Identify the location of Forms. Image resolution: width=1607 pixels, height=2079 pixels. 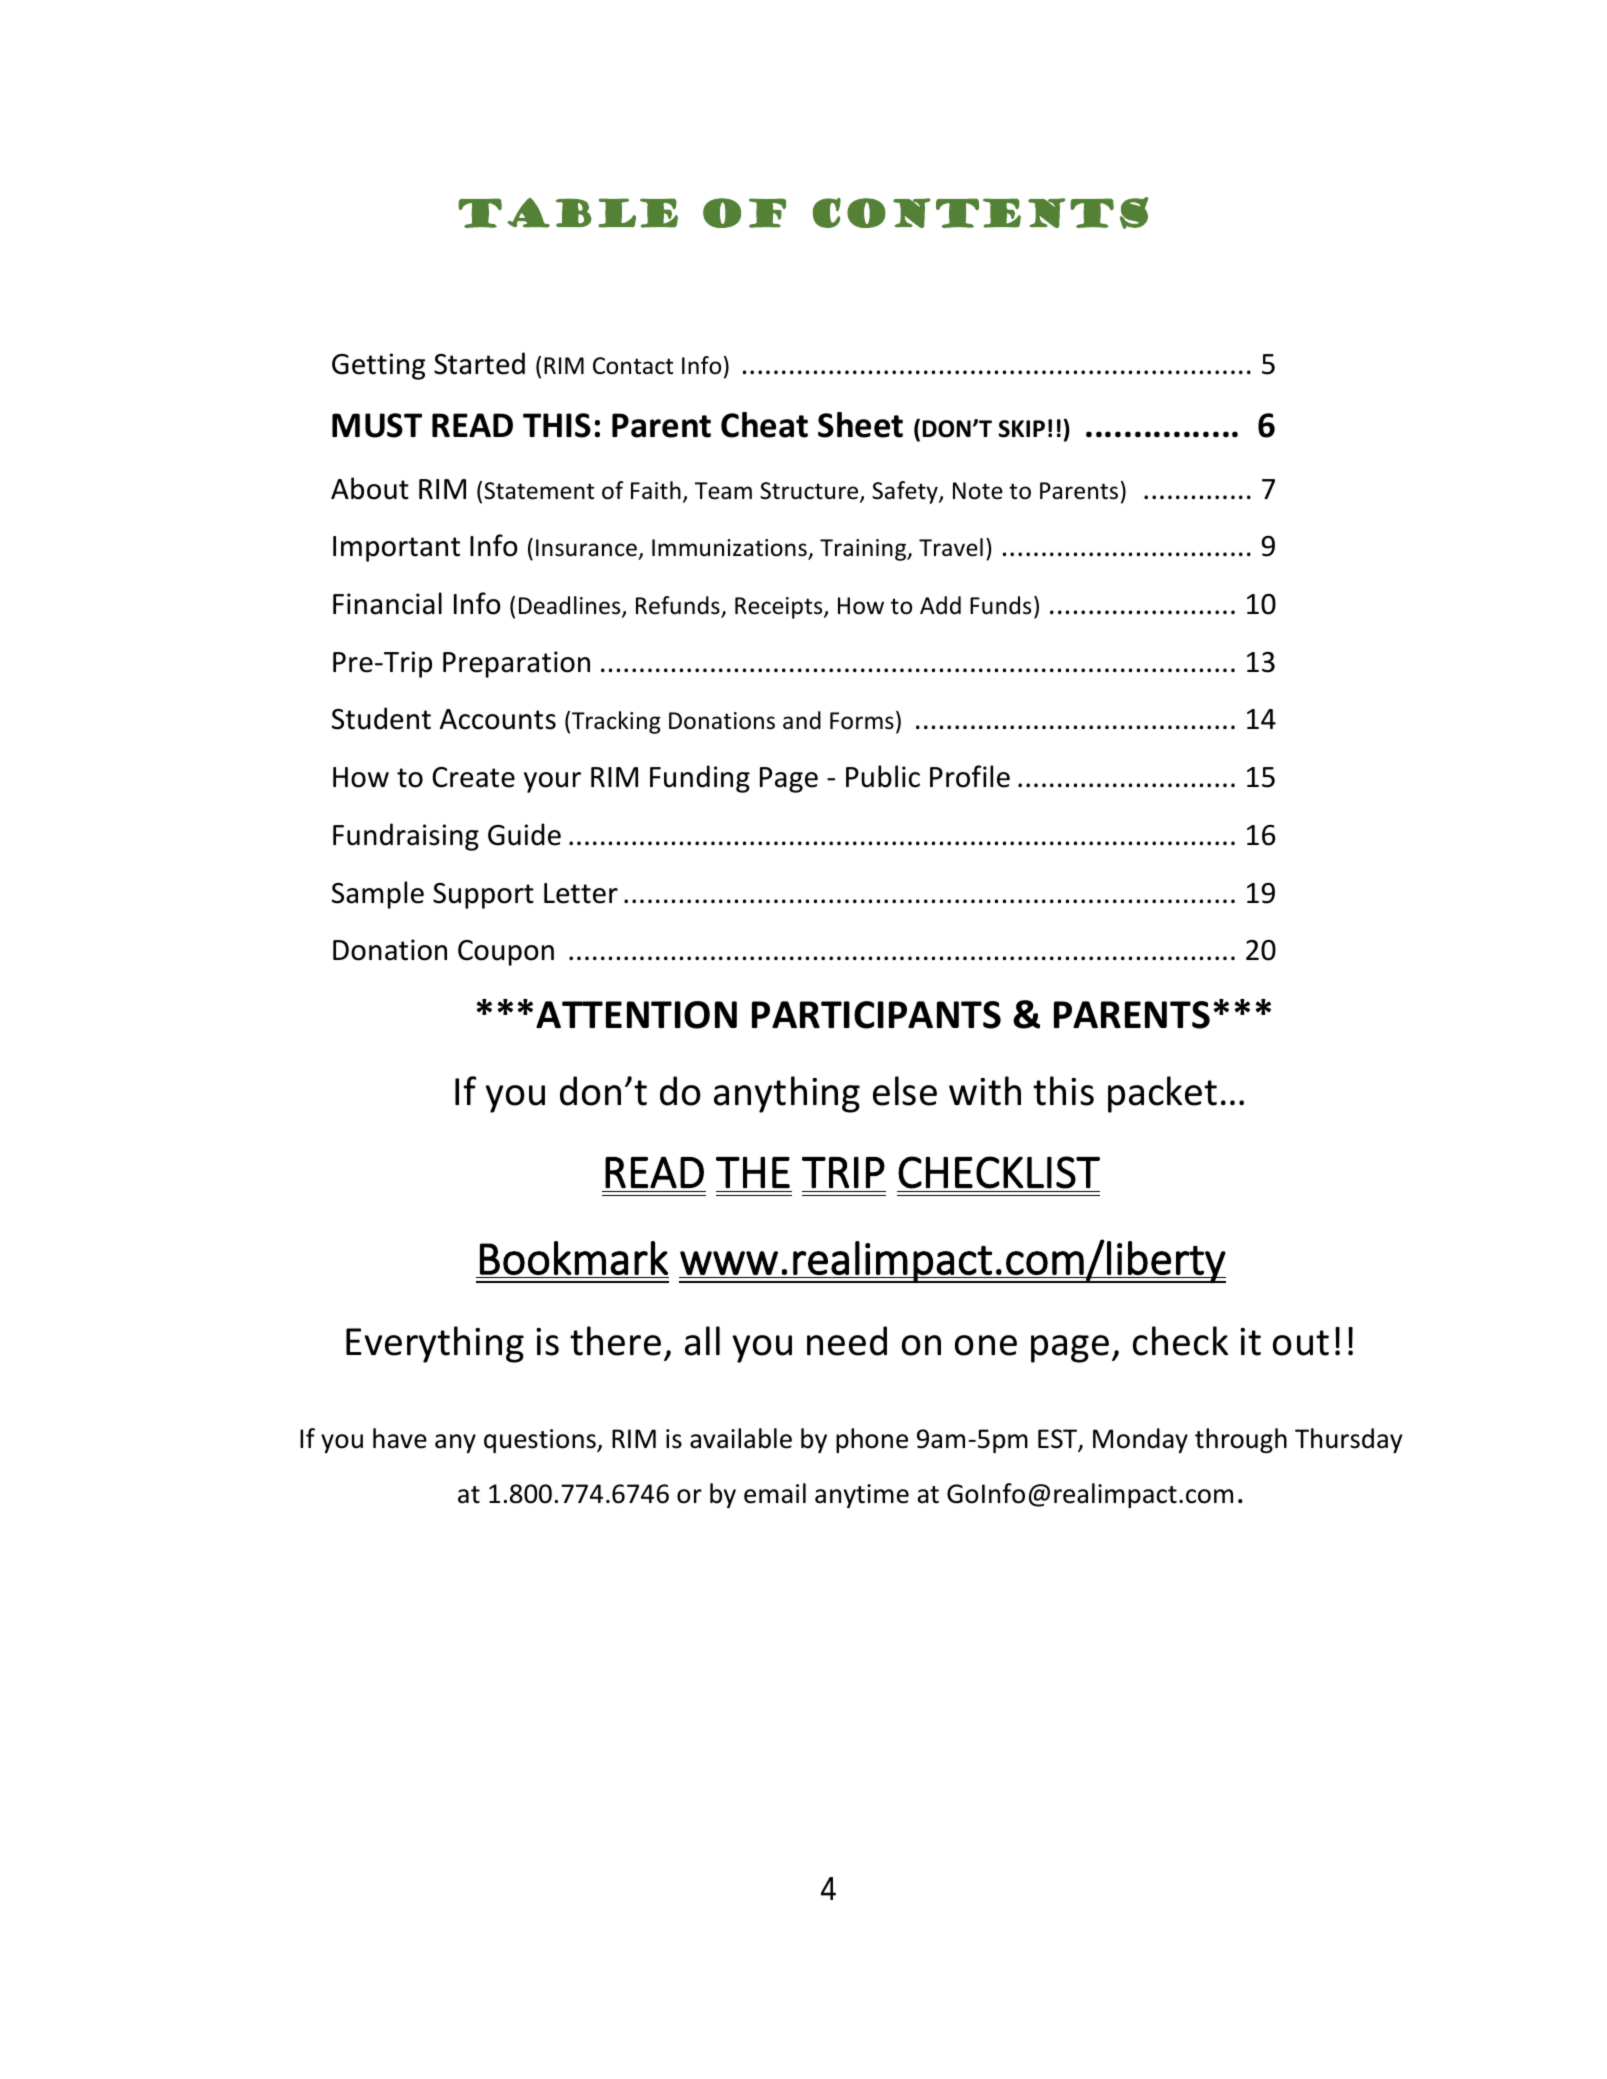
(862, 721).
